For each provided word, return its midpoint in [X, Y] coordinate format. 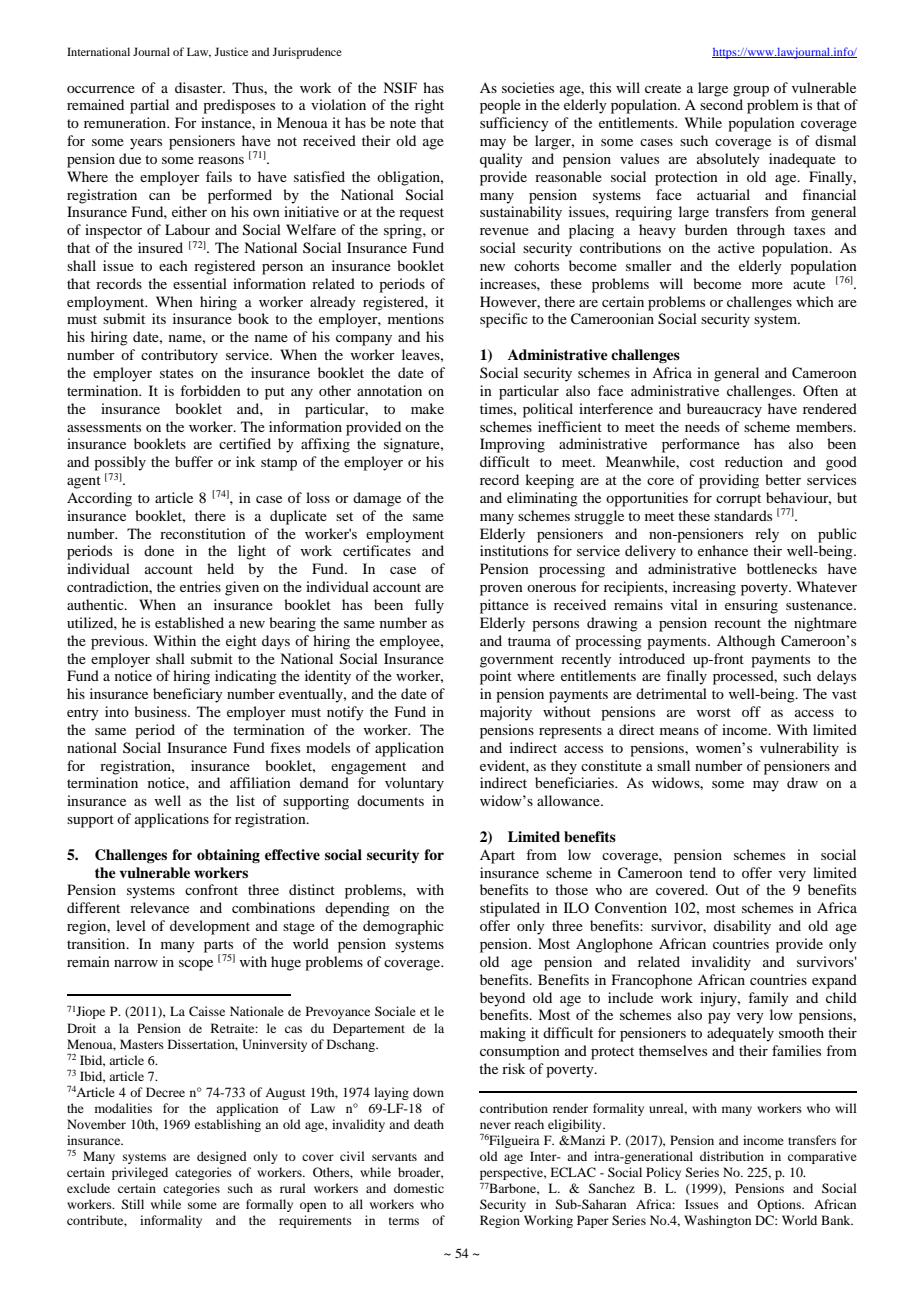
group [751, 91]
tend [702, 872]
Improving [512, 445]
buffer [194, 461]
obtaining [228, 856]
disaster [200, 87]
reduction [754, 461]
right [429, 106]
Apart [497, 856]
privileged [140, 1173]
